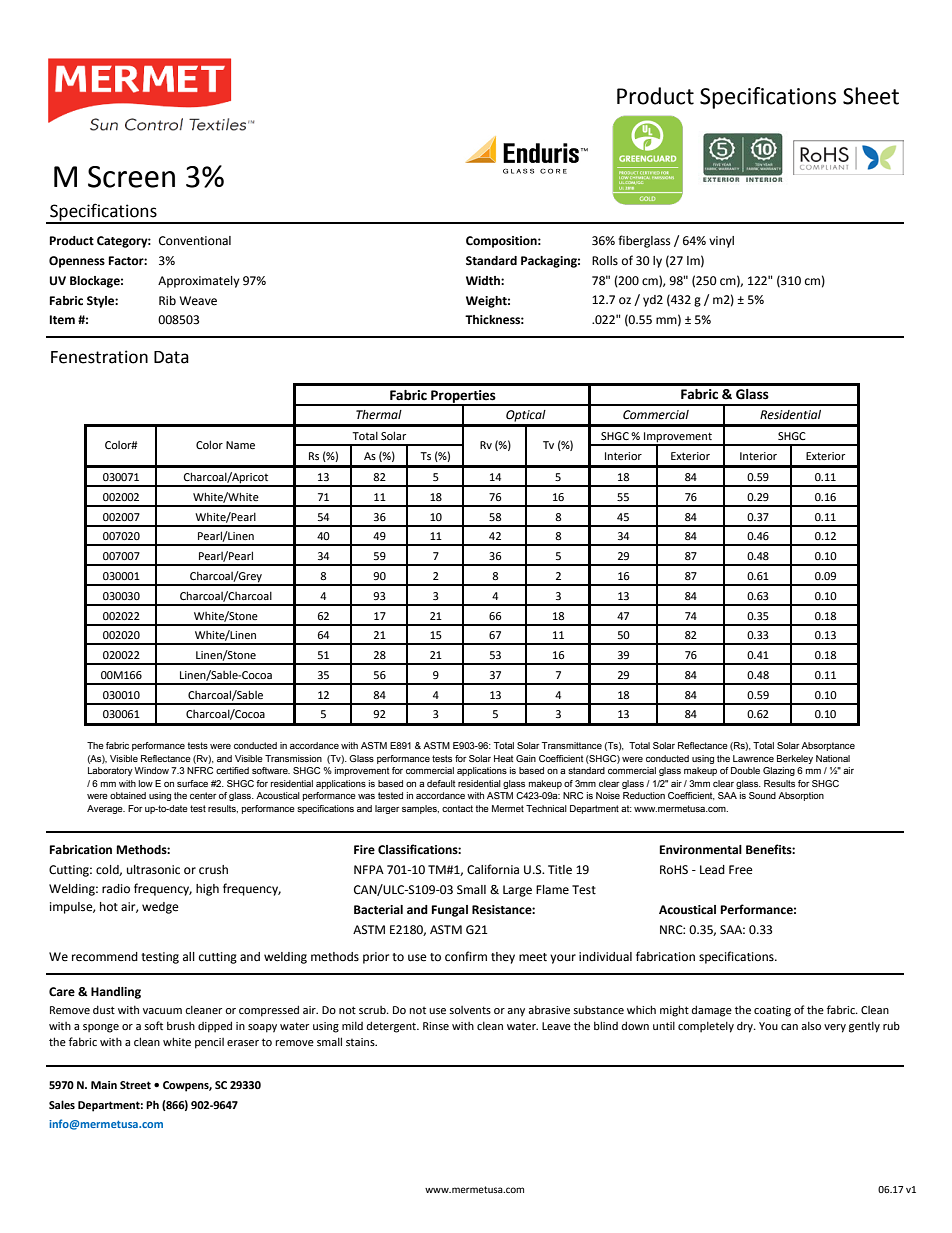 Image resolution: width=952 pixels, height=1233 pixels. Describe the element at coordinates (436, 1026) in the screenshot. I see `Rinse` at that location.
